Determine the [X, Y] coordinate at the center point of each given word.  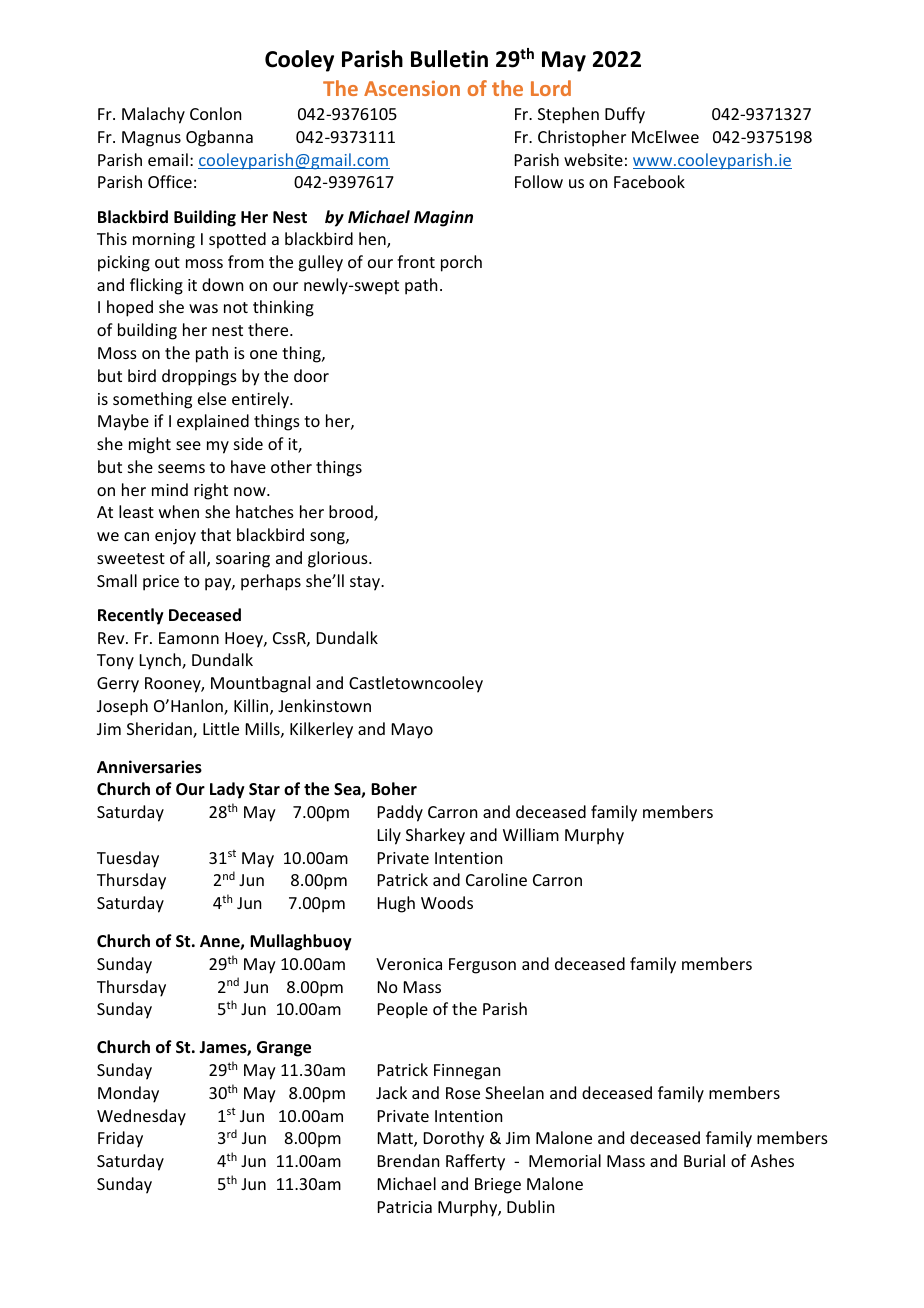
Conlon [215, 113]
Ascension [412, 88]
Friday [120, 1139]
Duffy [625, 115]
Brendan [408, 1160]
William [531, 834]
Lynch [161, 661]
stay [366, 583]
